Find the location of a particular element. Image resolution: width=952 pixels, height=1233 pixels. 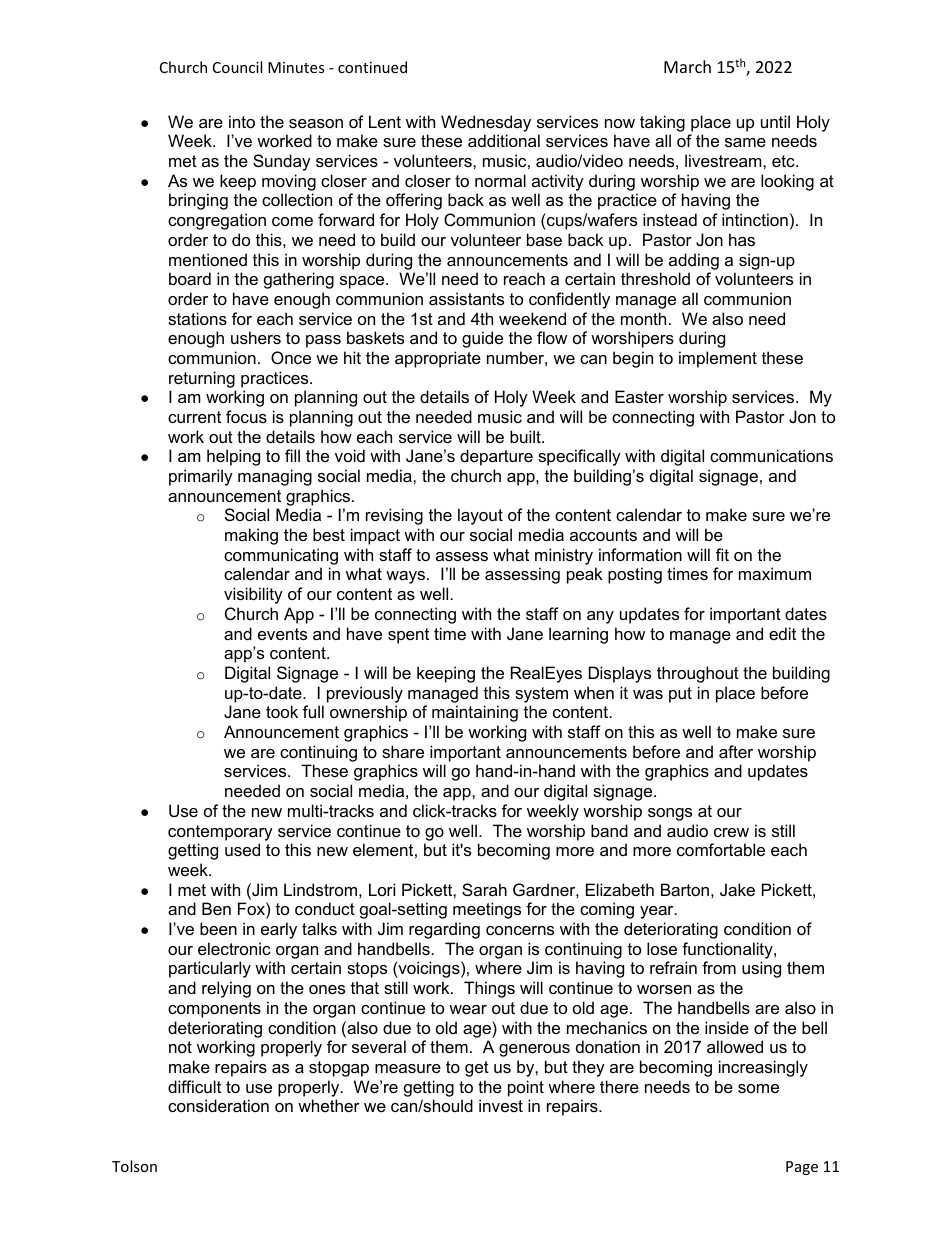

spent is located at coordinates (408, 636).
